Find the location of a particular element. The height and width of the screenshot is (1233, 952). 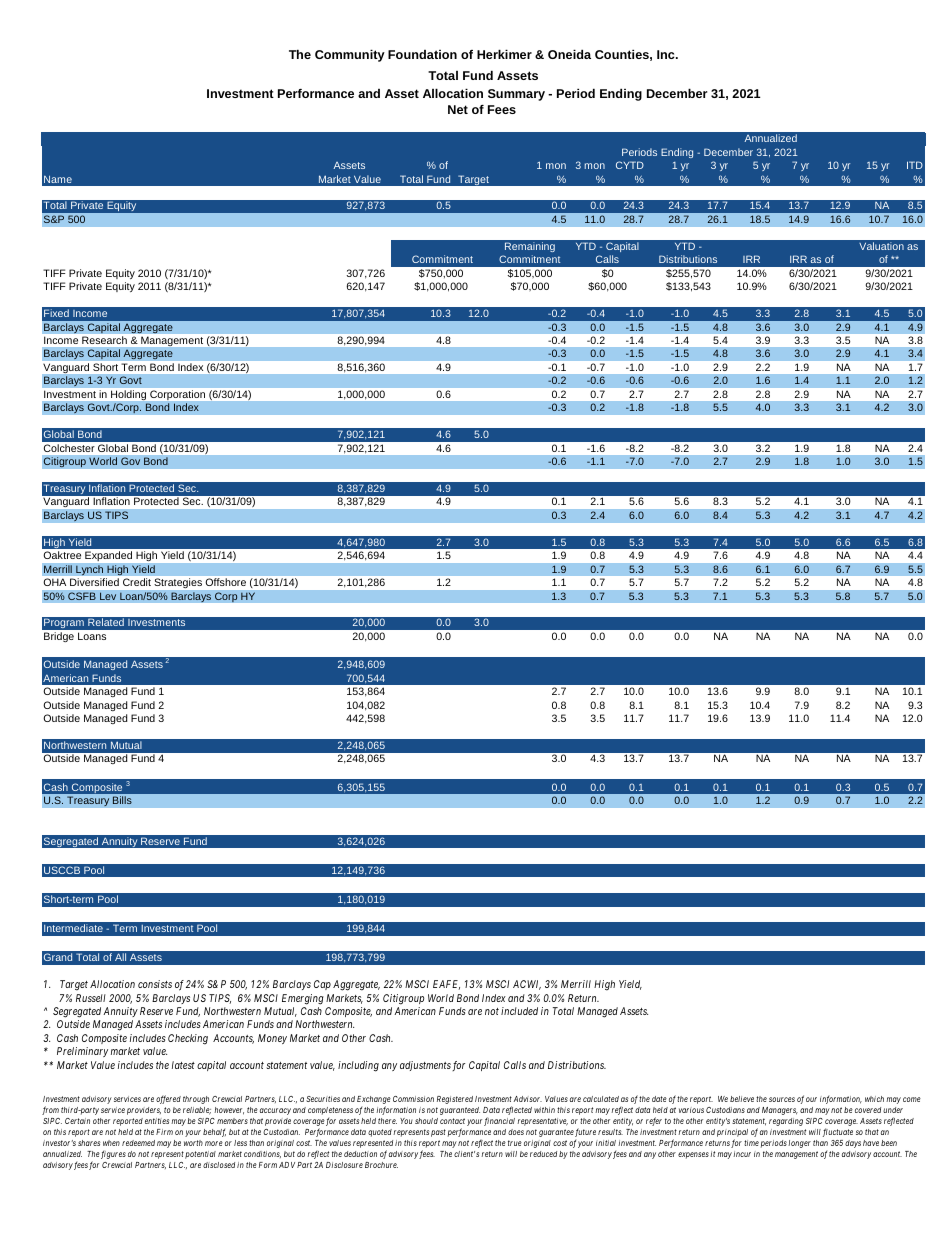

longer is located at coordinates (799, 1144).
